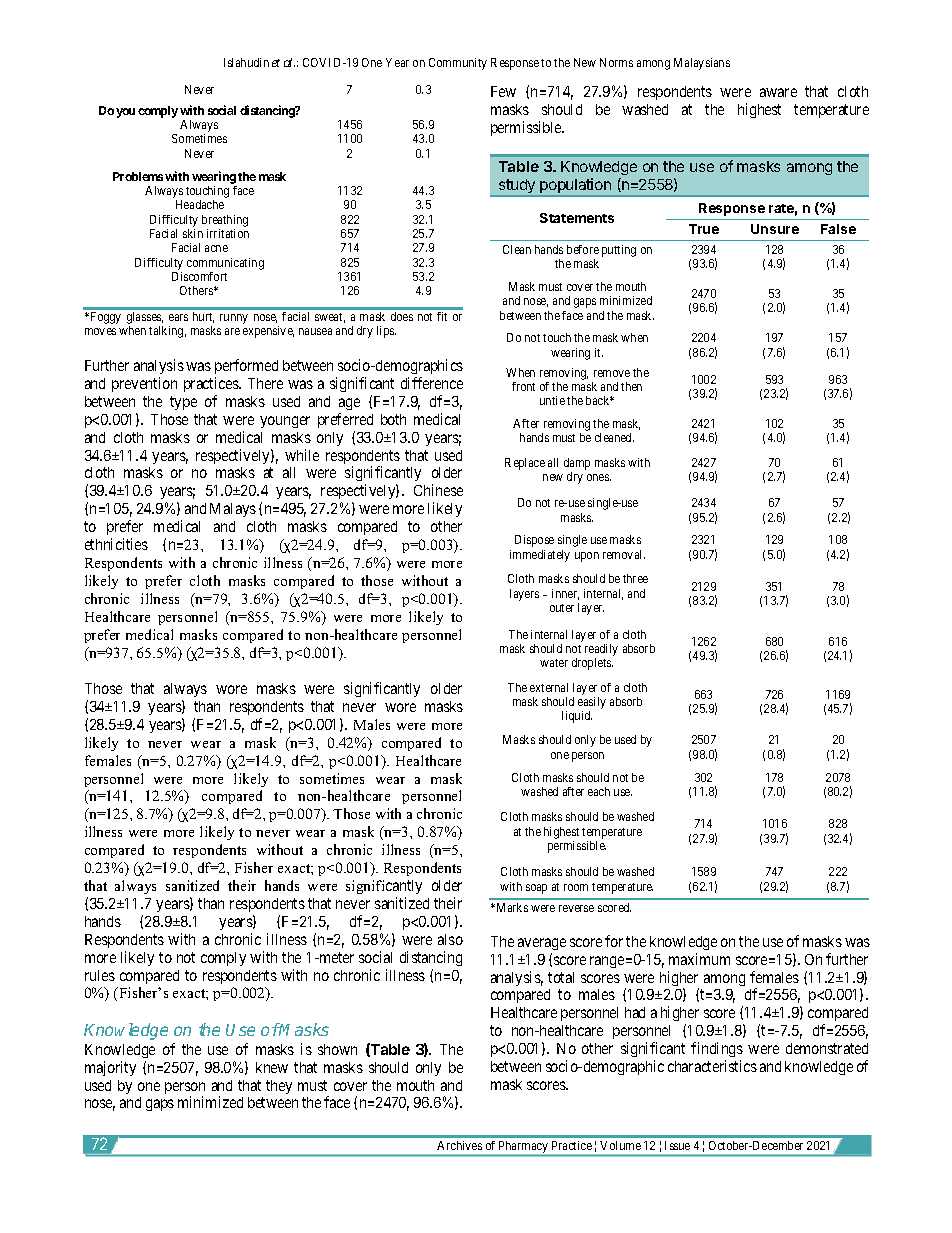 The height and width of the screenshot is (1233, 952). What do you see at coordinates (100, 975) in the screenshot?
I see `rules` at bounding box center [100, 975].
